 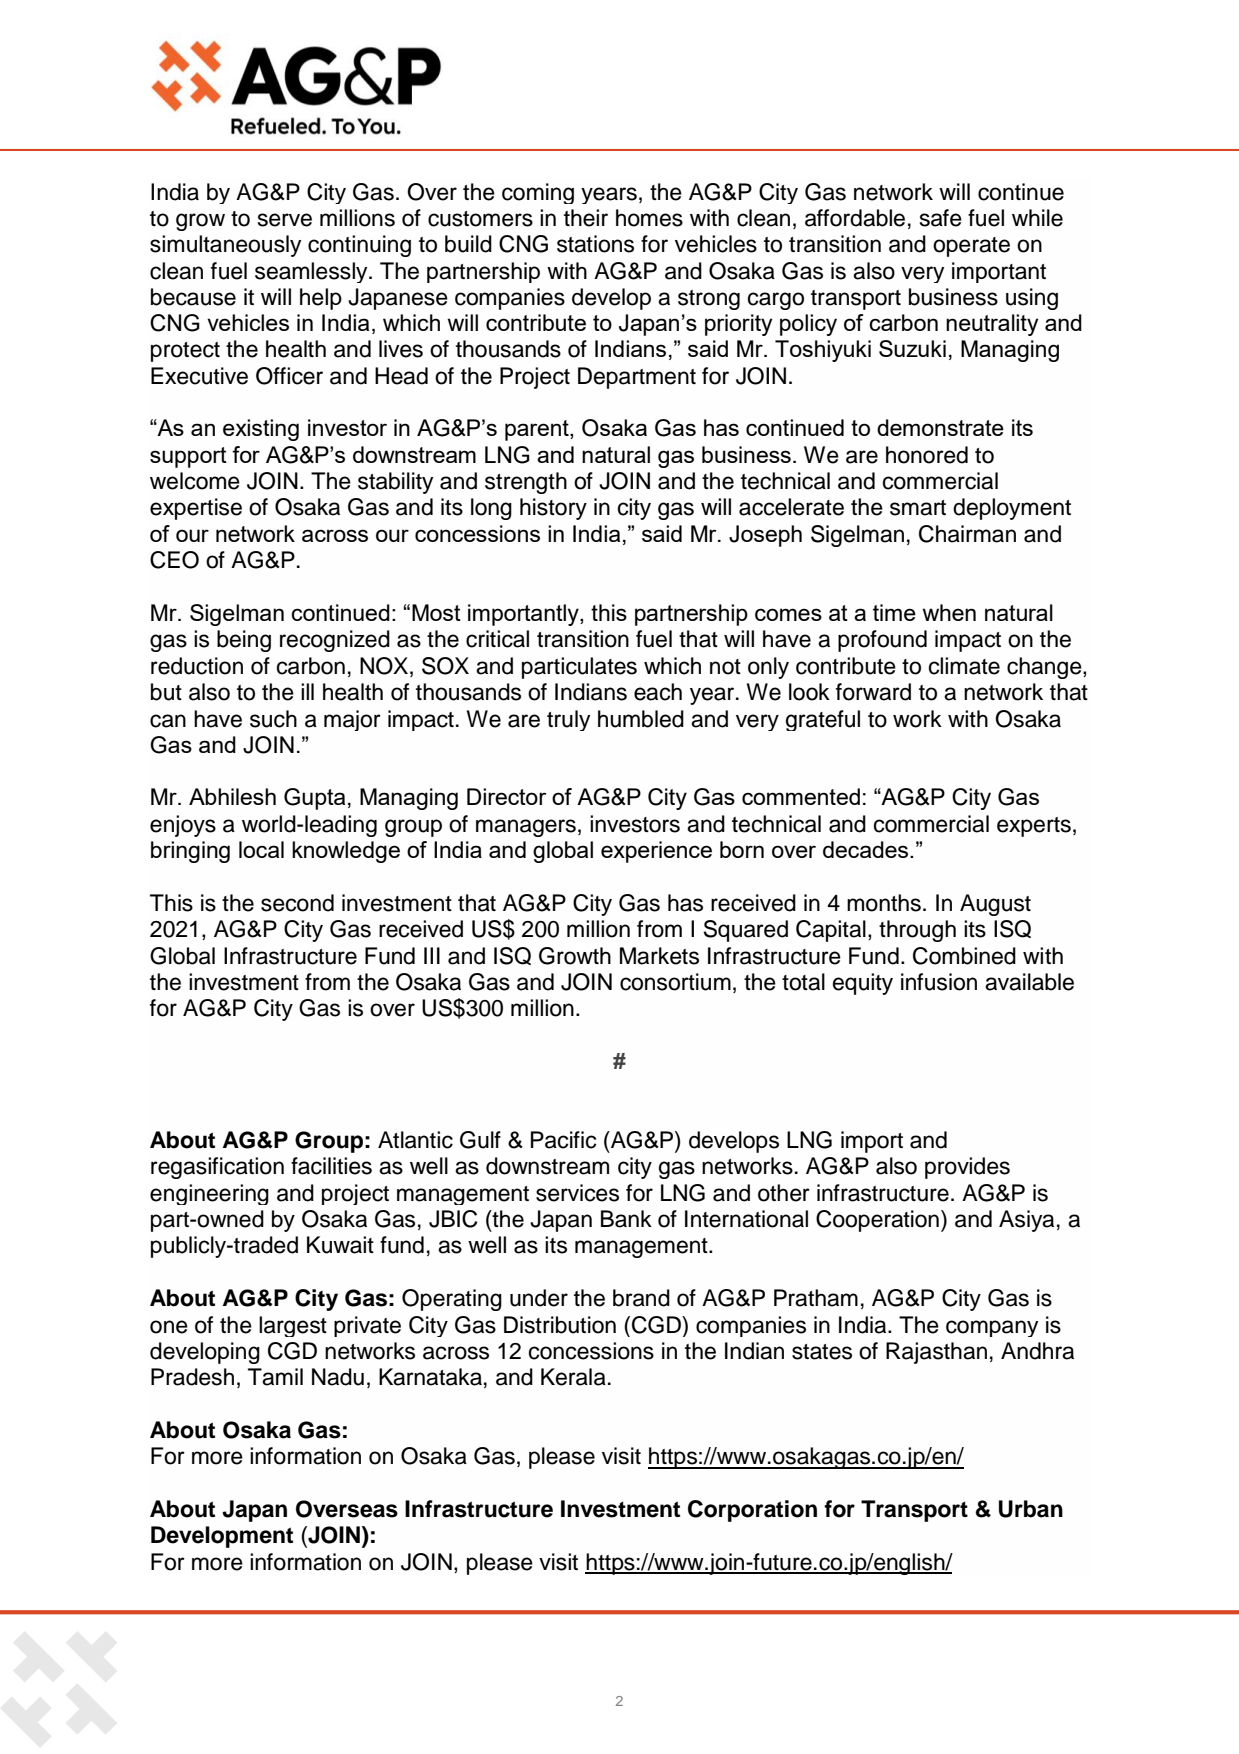 What do you see at coordinates (595, 244) in the page?
I see `stations` at bounding box center [595, 244].
